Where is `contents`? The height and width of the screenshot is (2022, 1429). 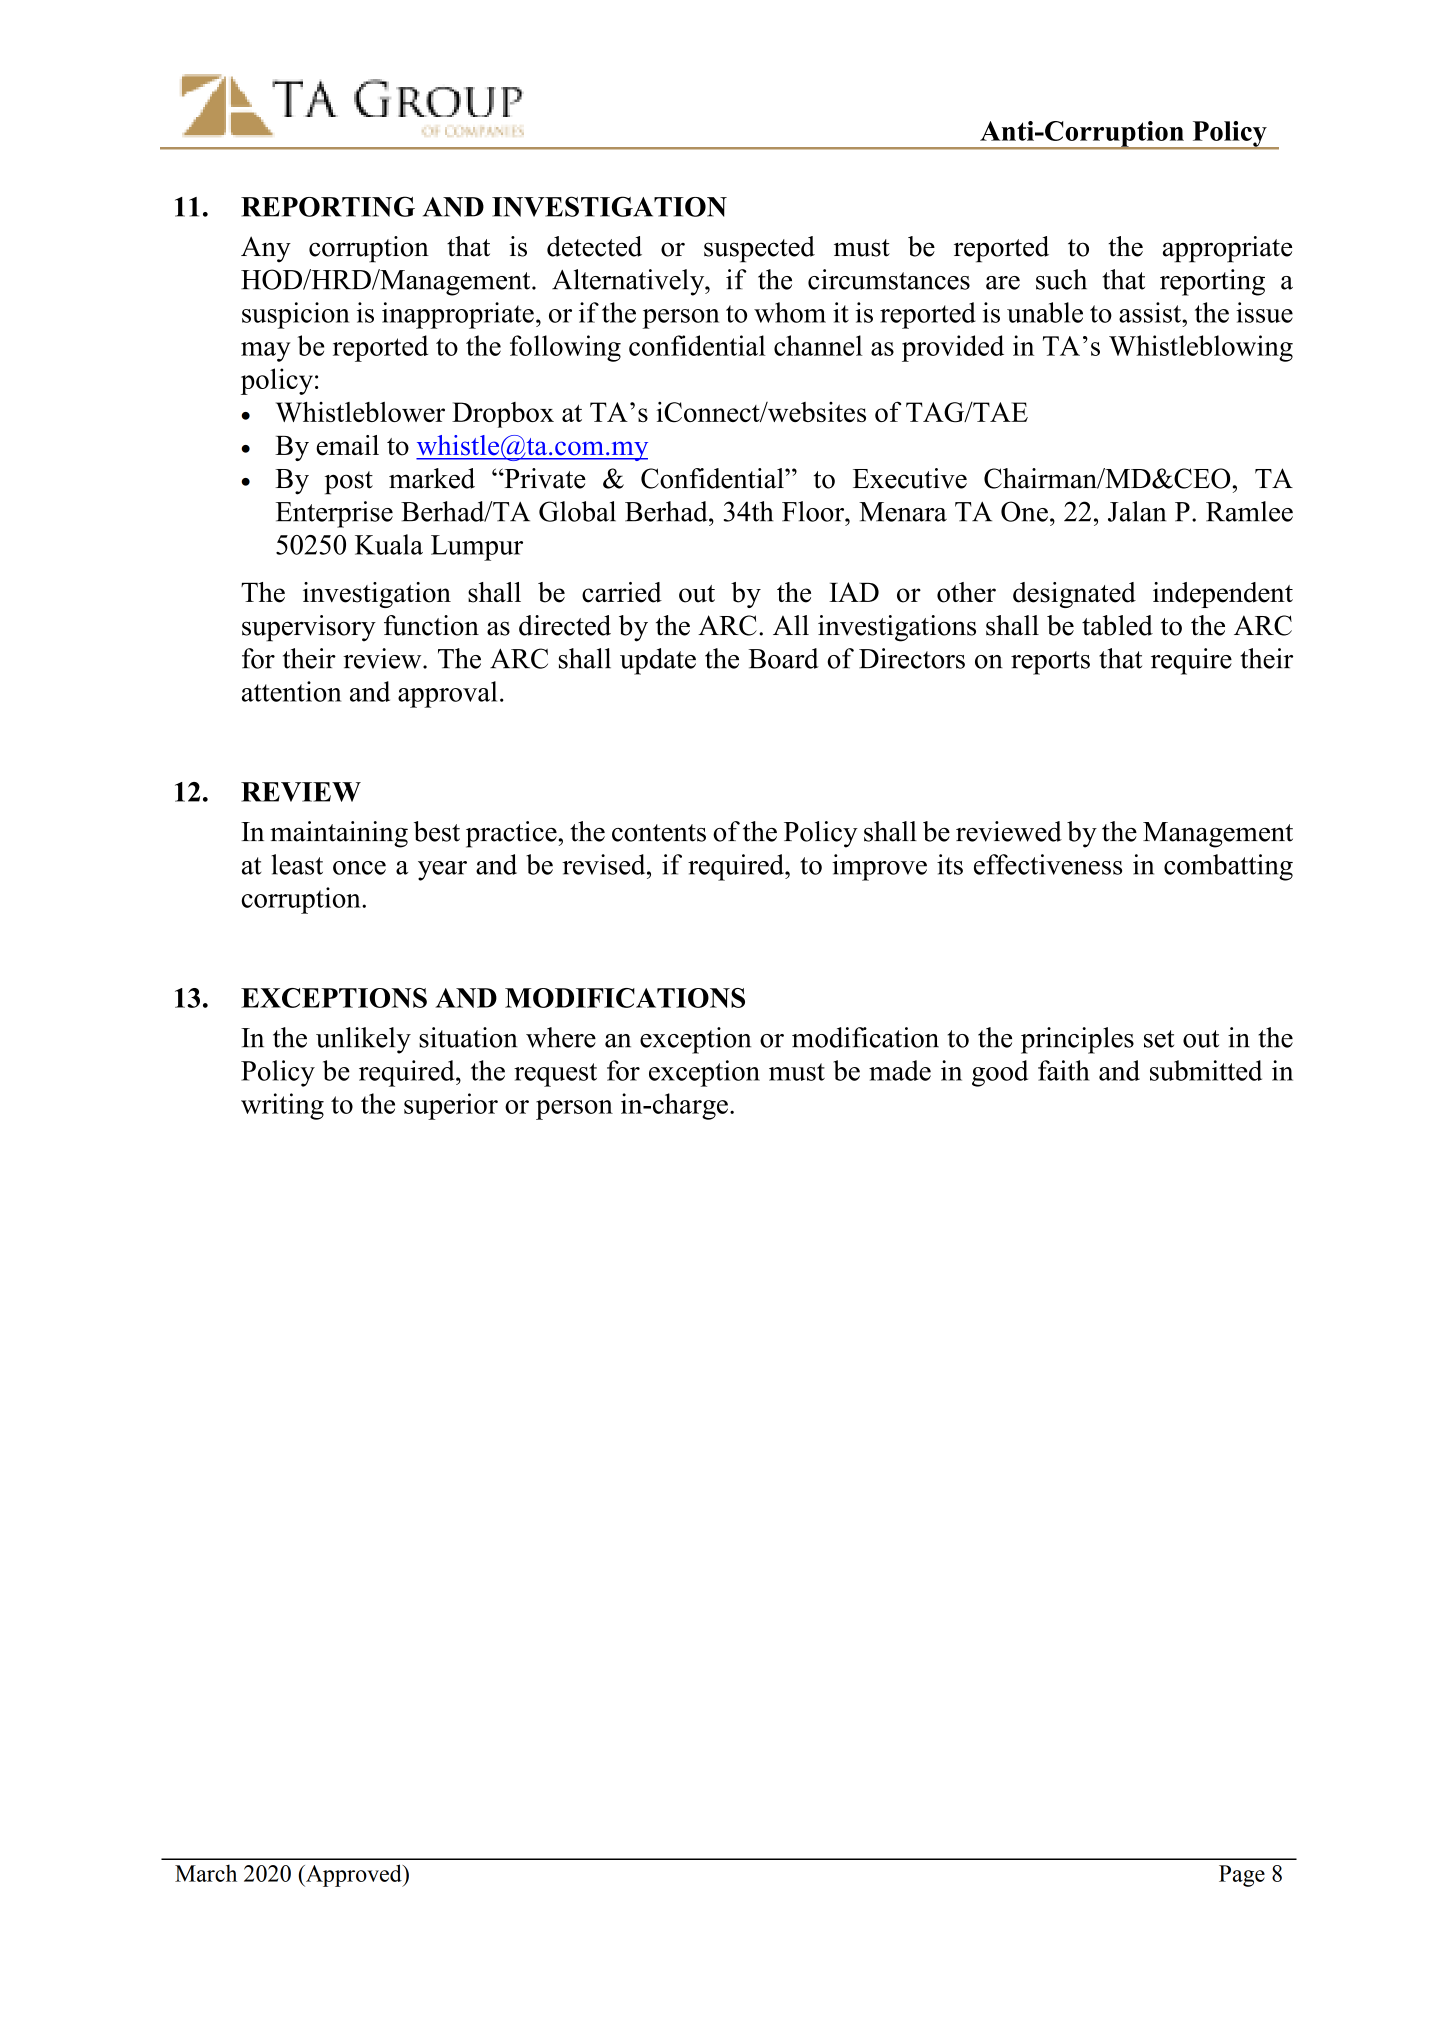 contents is located at coordinates (659, 833).
